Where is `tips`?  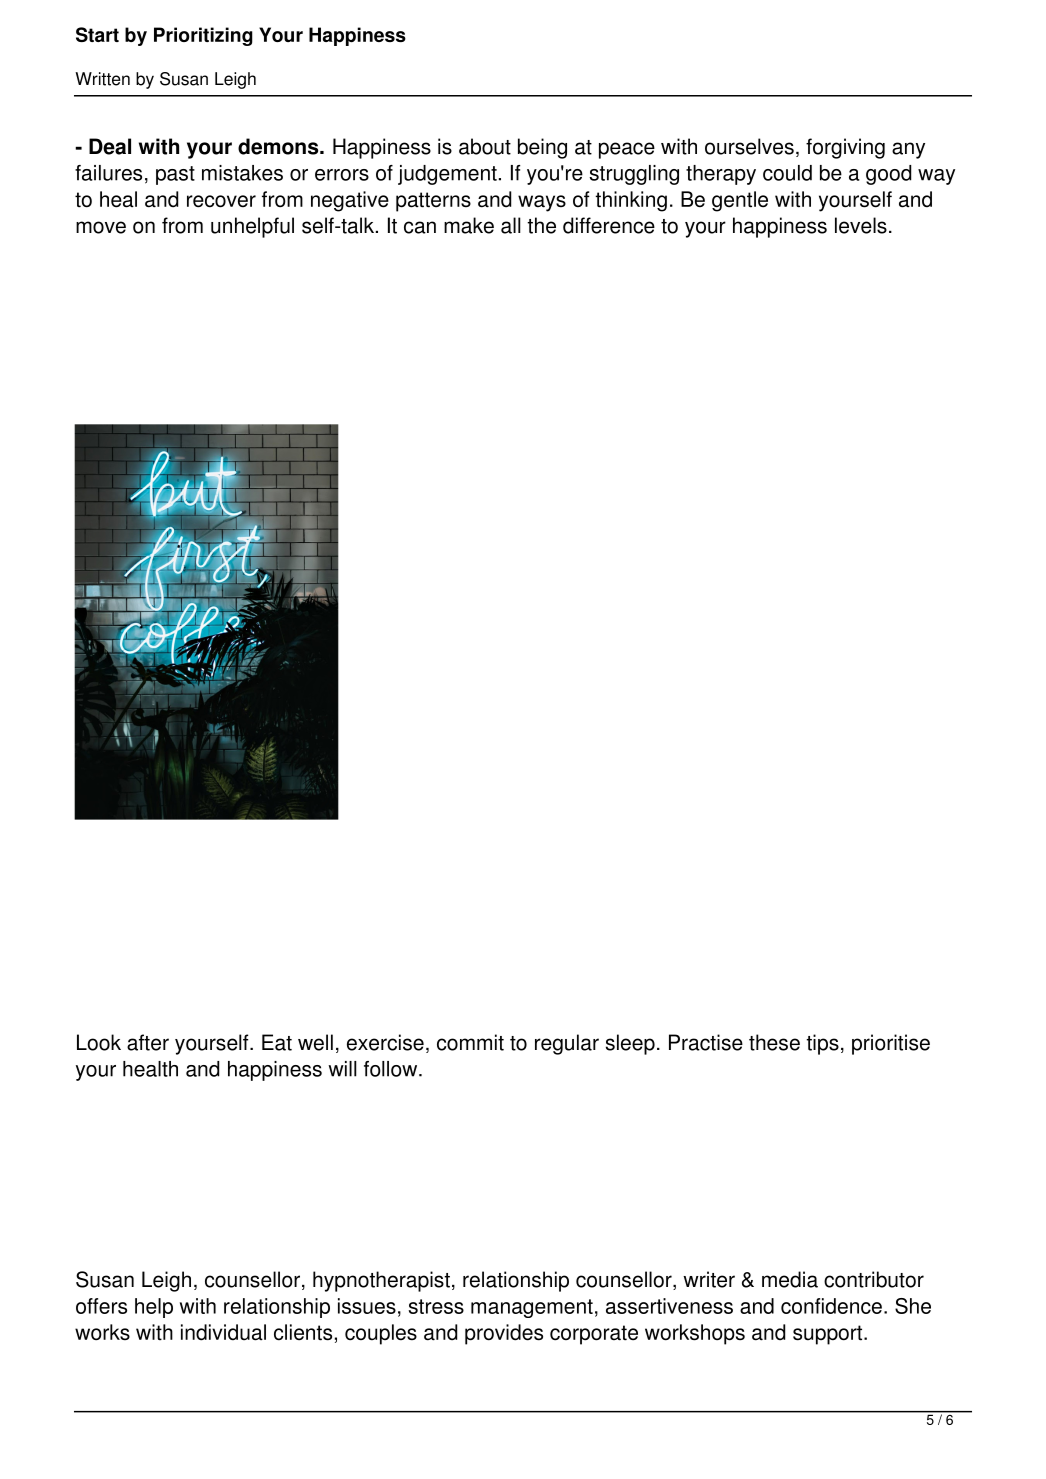
tips is located at coordinates (822, 1044).
